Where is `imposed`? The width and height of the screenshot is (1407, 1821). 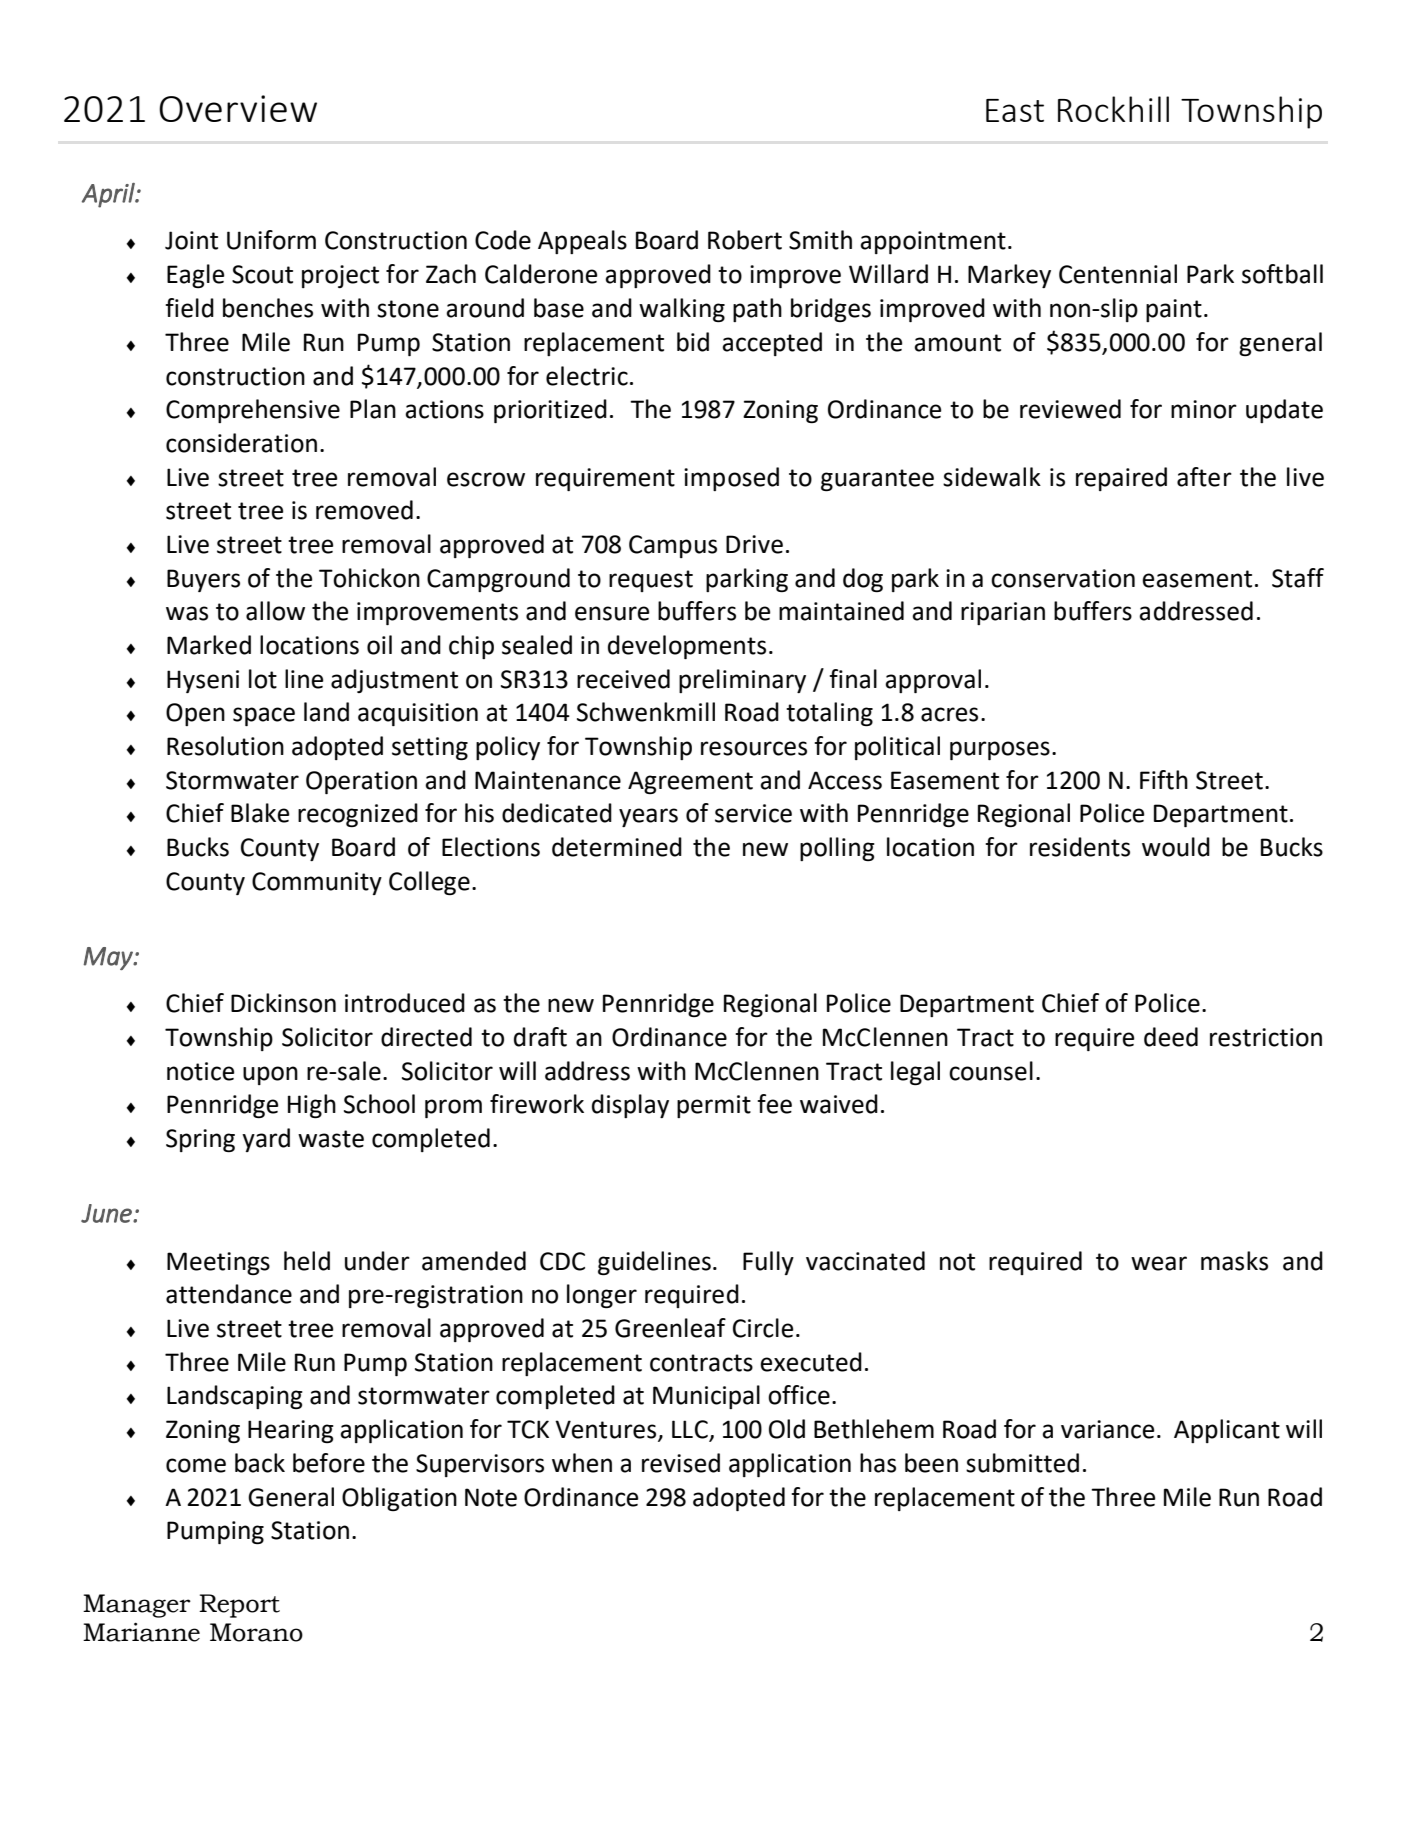 imposed is located at coordinates (731, 479).
